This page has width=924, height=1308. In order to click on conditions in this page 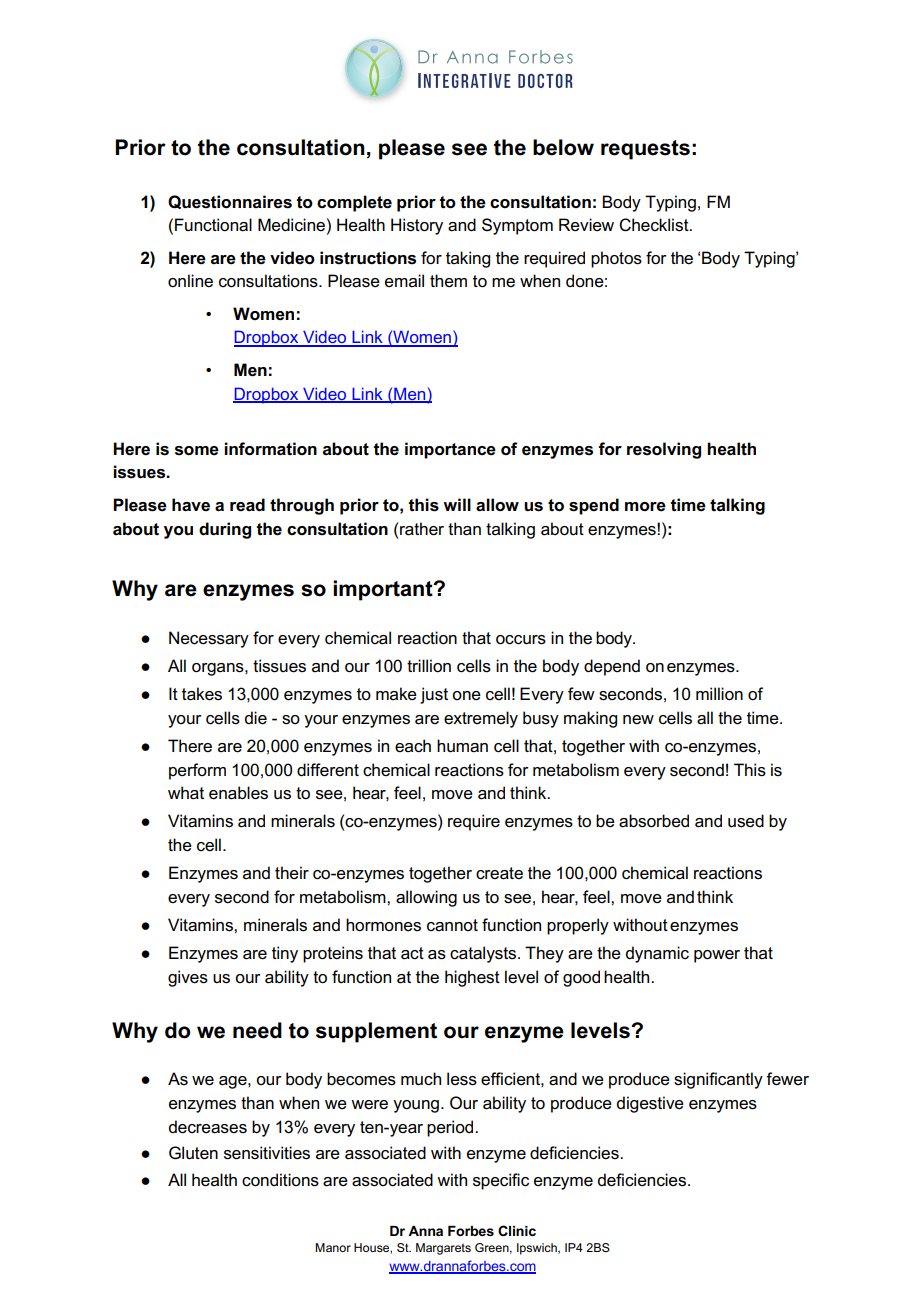, I will do `click(280, 1180)`.
